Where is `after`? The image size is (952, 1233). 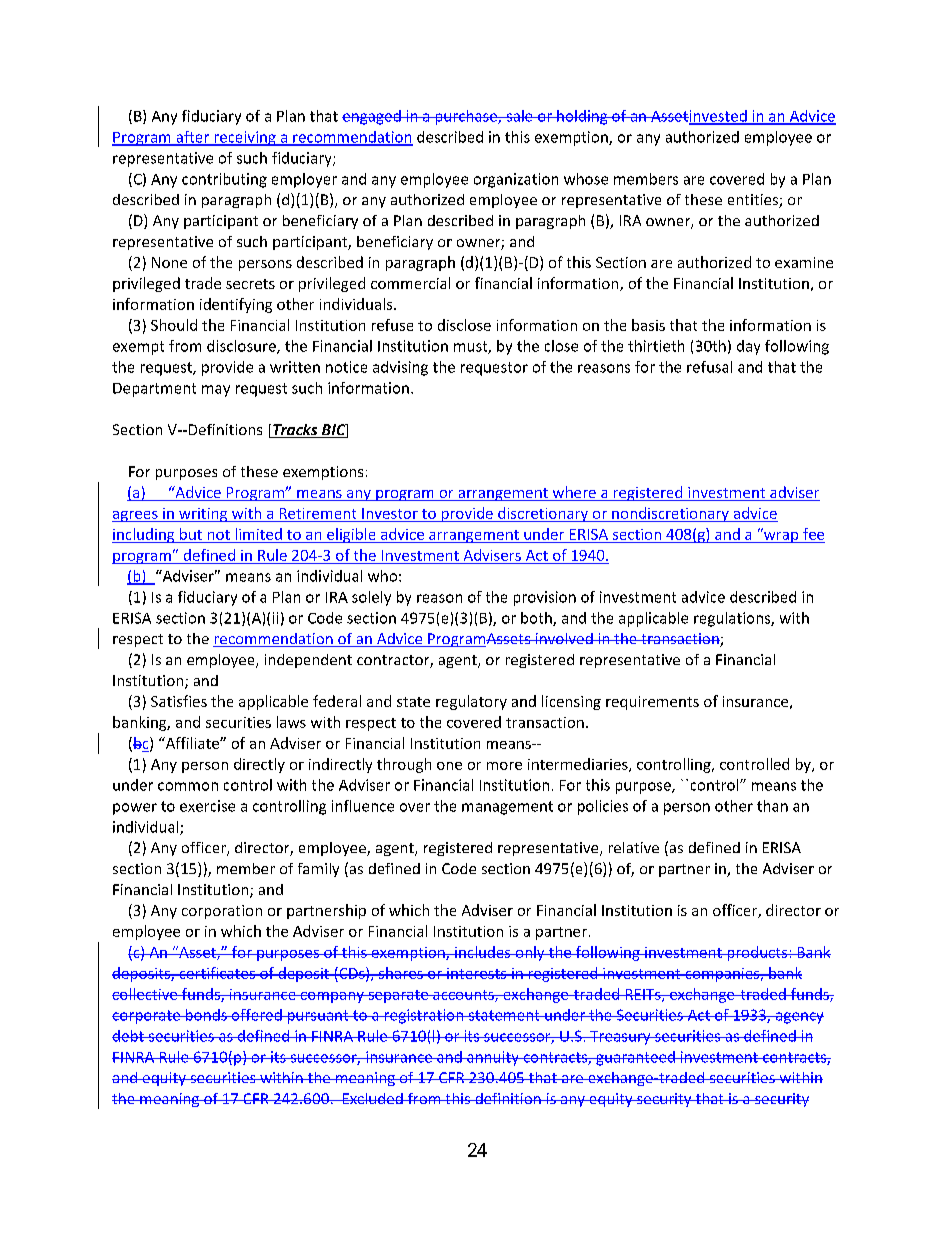 after is located at coordinates (193, 138).
